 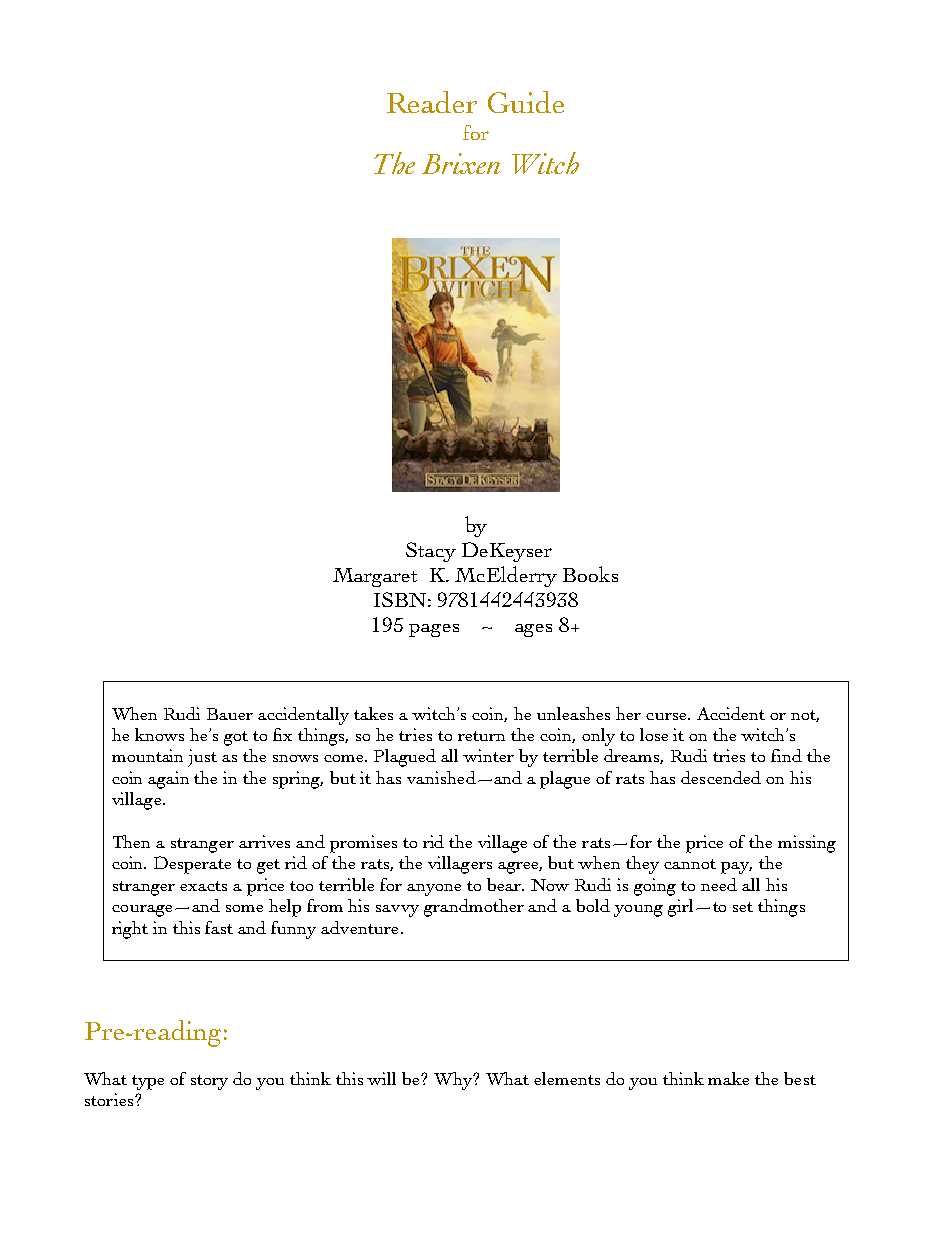 What do you see at coordinates (721, 777) in the document?
I see `descended` at bounding box center [721, 777].
